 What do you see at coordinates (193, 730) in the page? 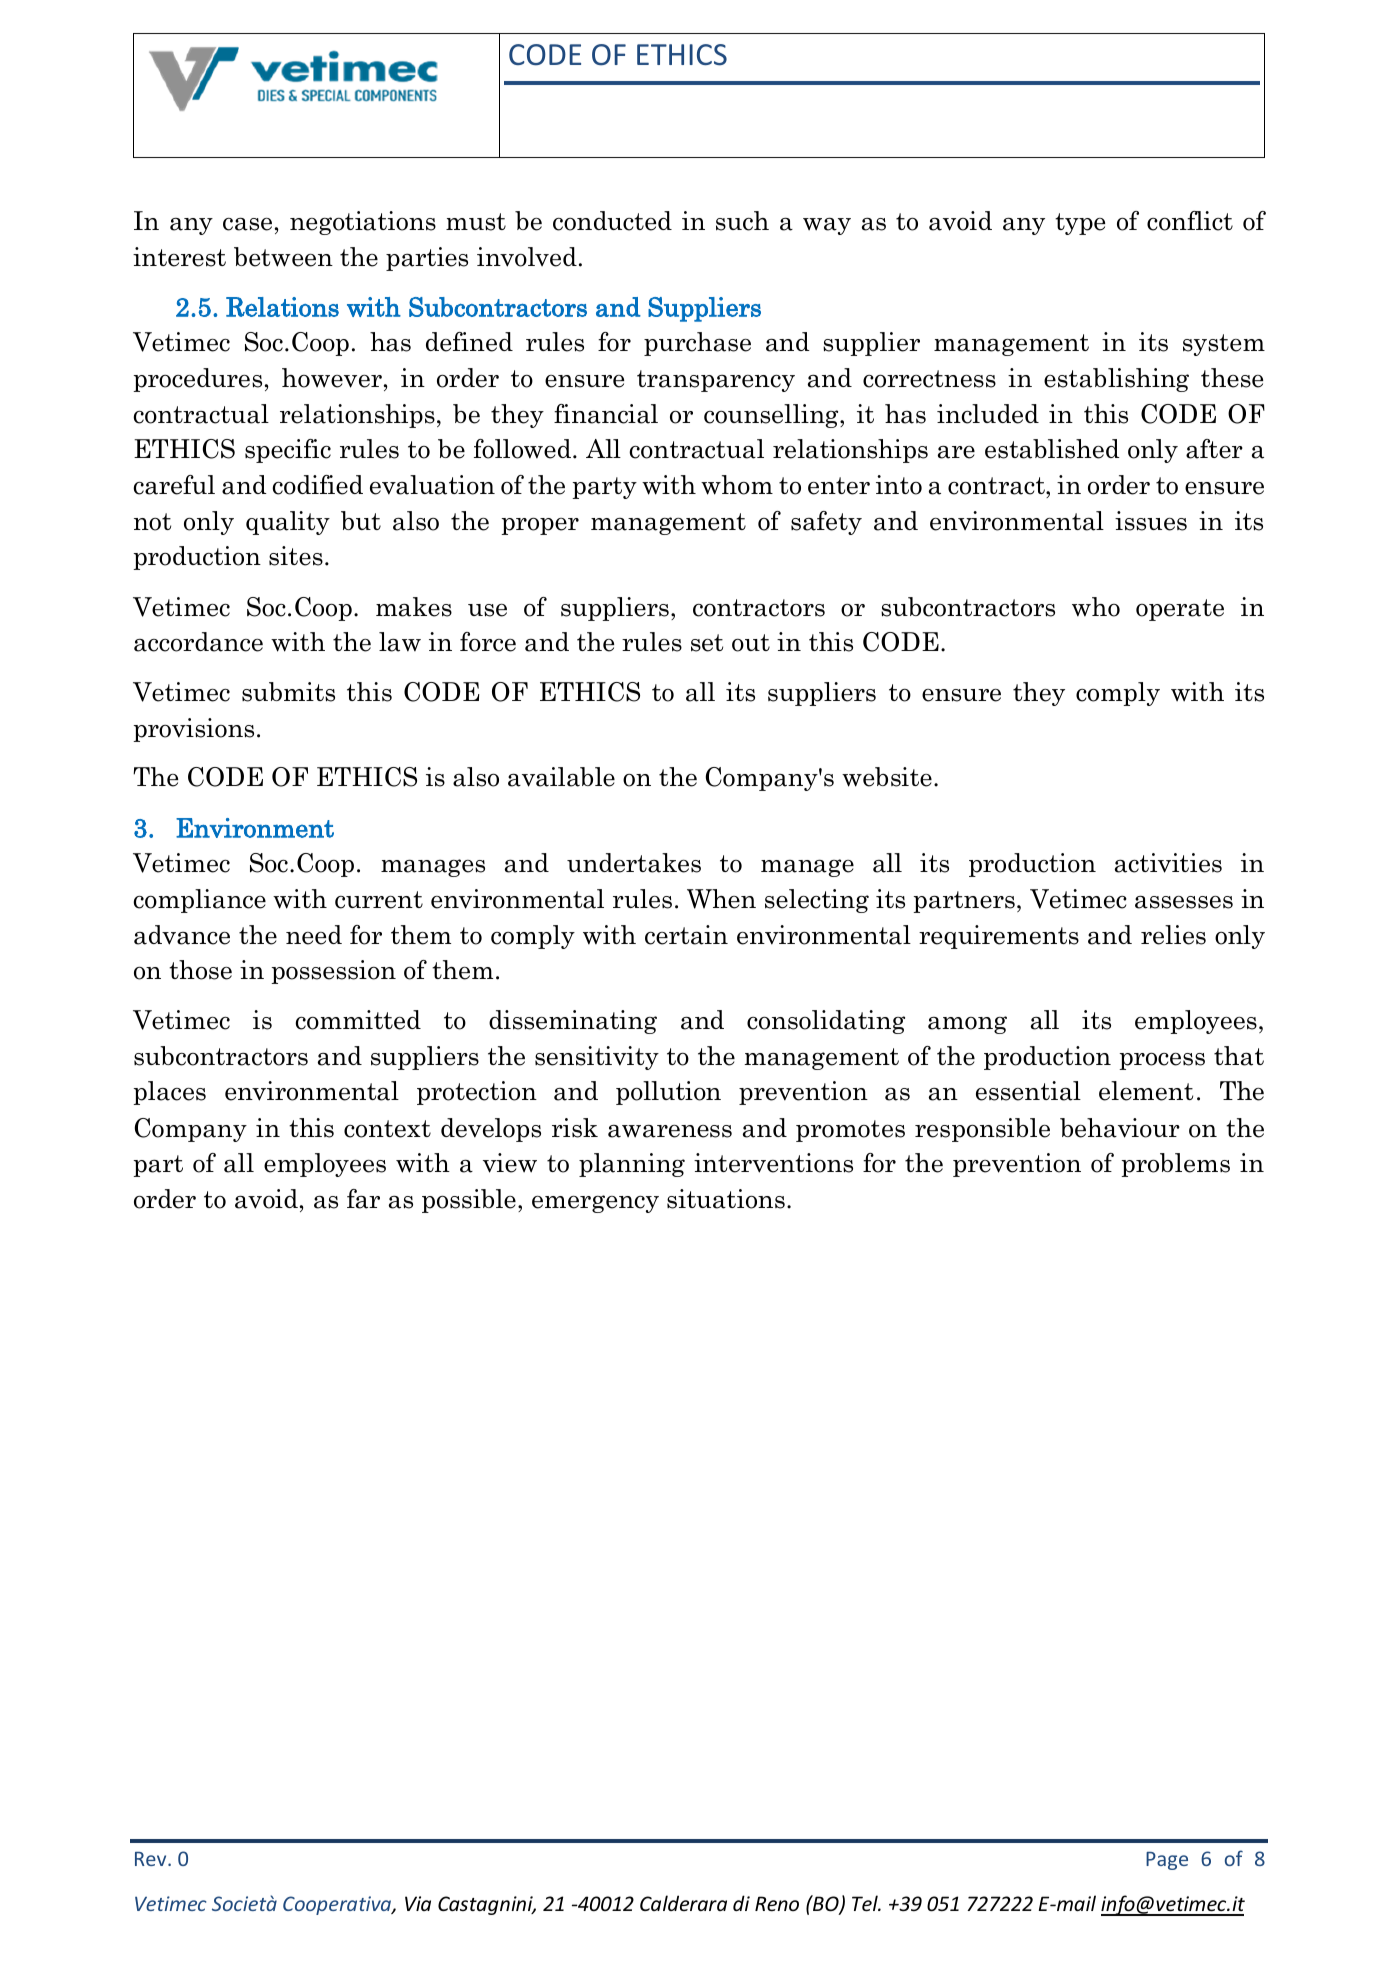
I see `provisions` at bounding box center [193, 730].
